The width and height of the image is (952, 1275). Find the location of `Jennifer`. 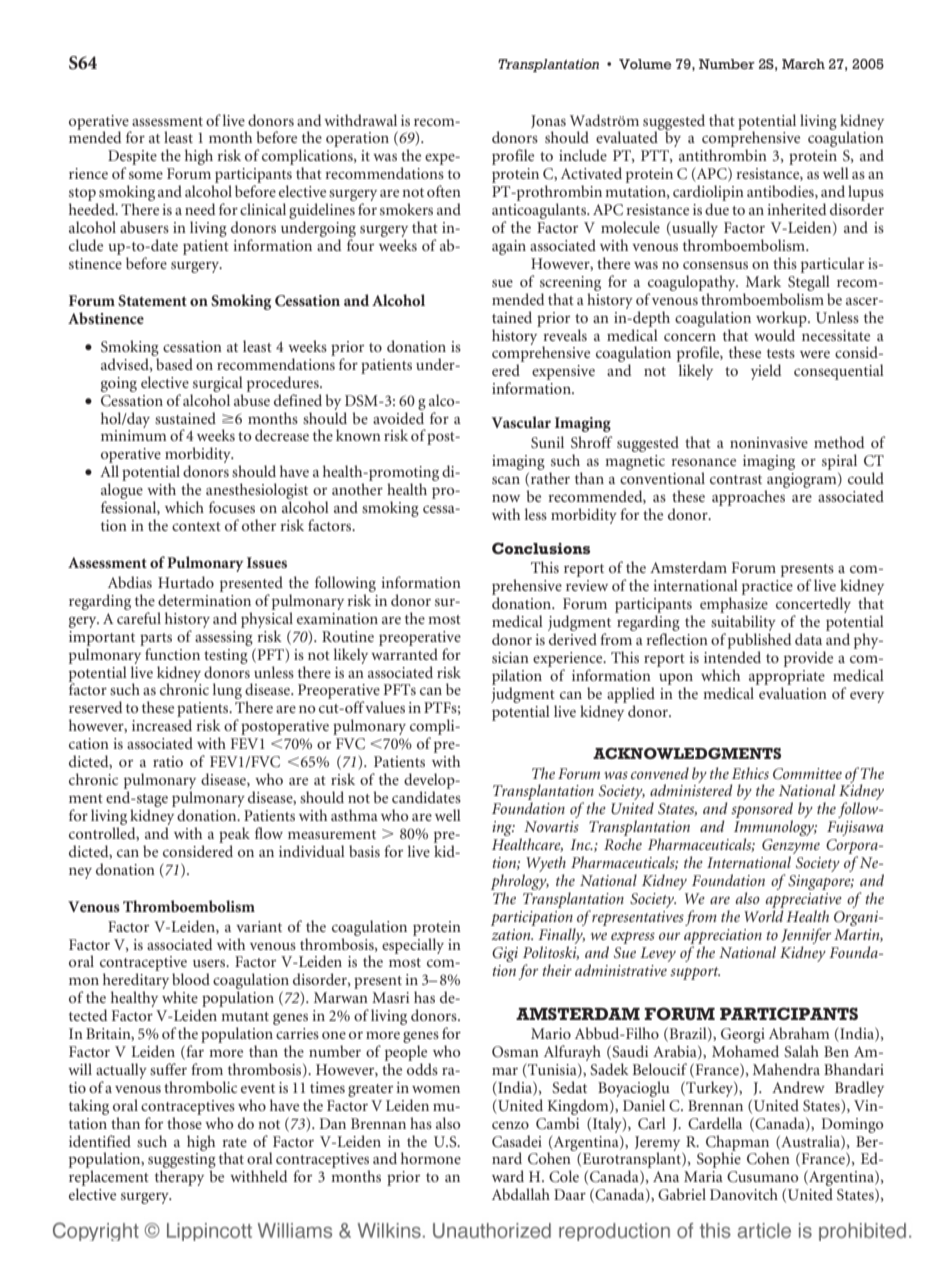

Jennifer is located at coordinates (806, 936).
